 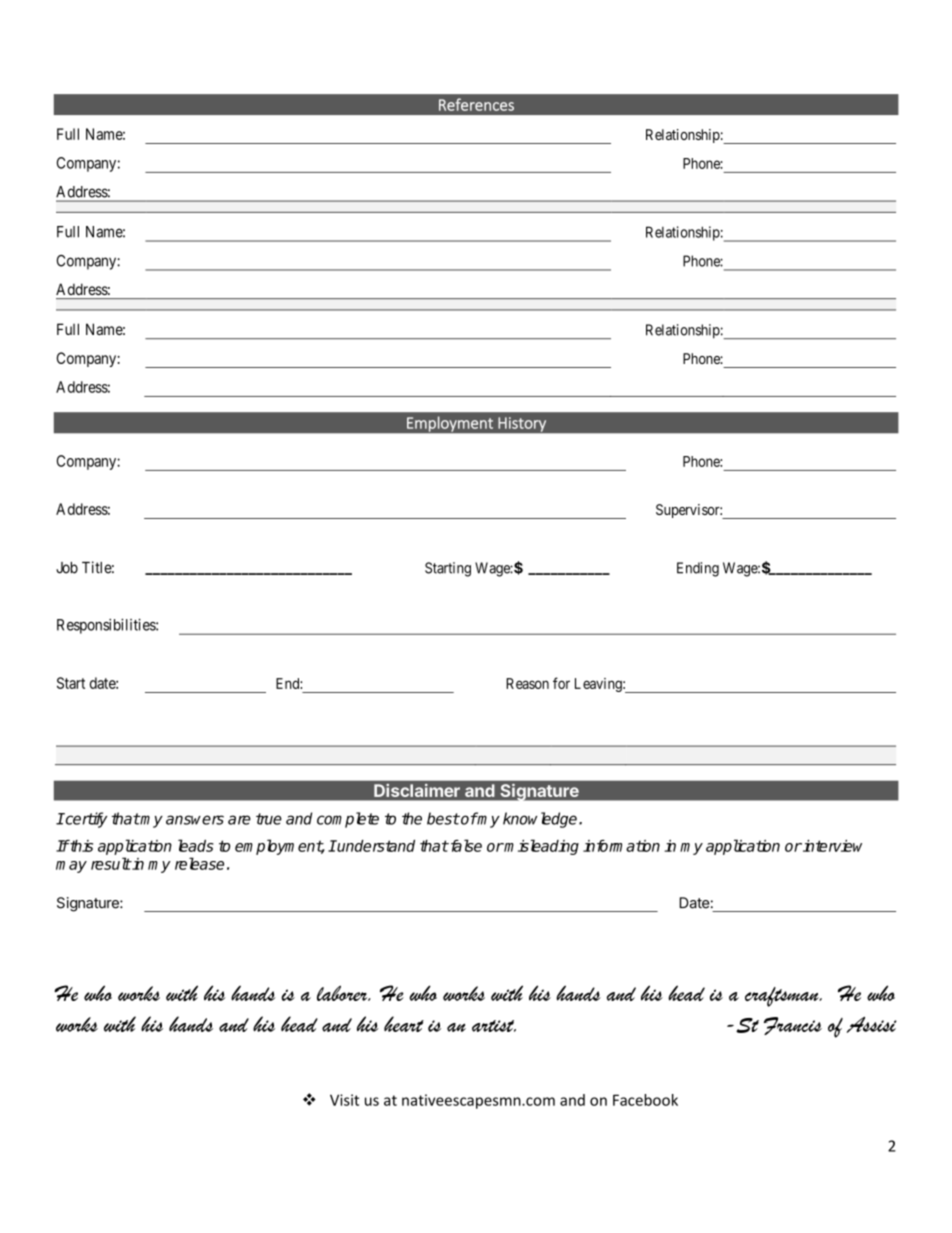 I want to click on References, so click(x=476, y=104).
